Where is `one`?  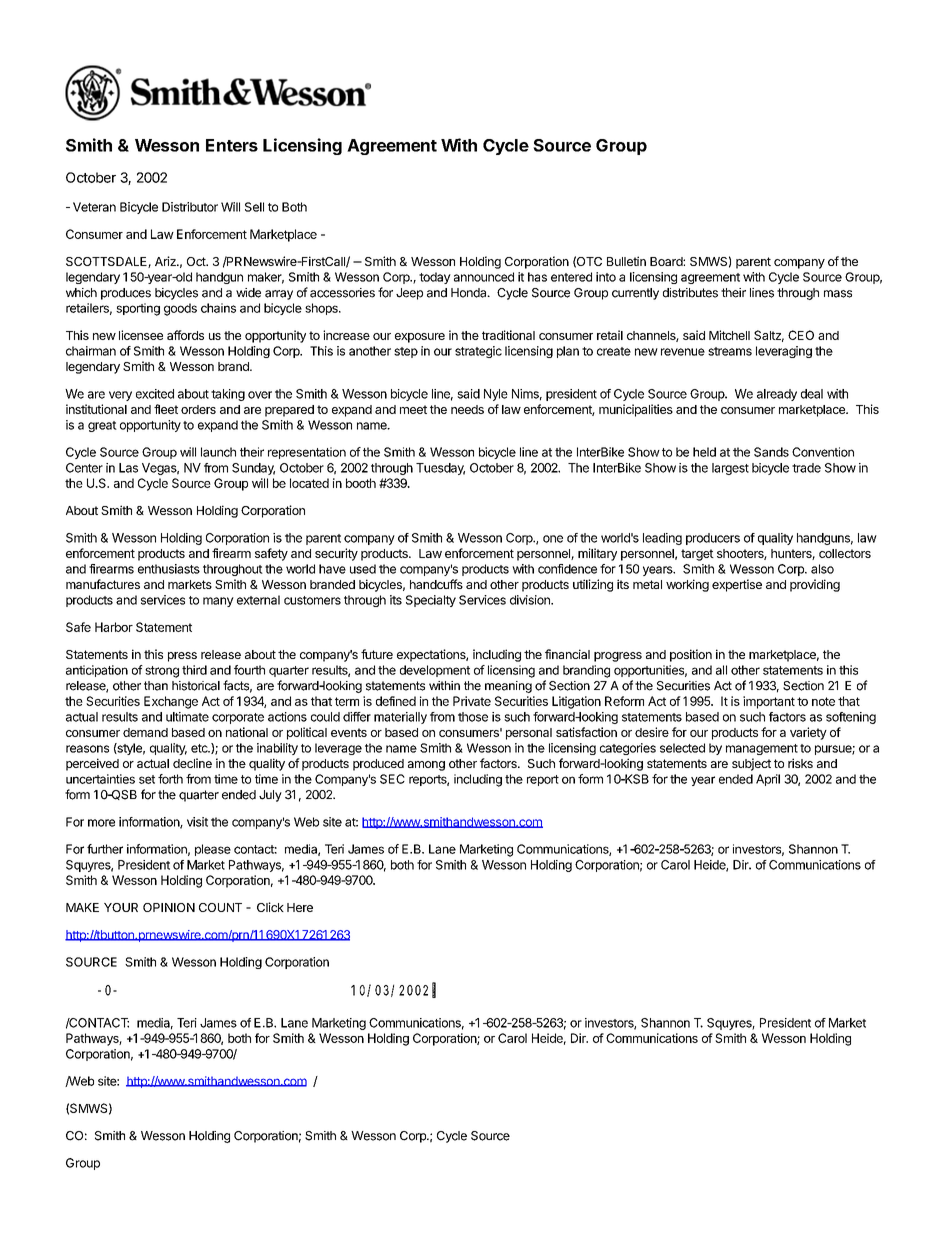 one is located at coordinates (553, 539).
